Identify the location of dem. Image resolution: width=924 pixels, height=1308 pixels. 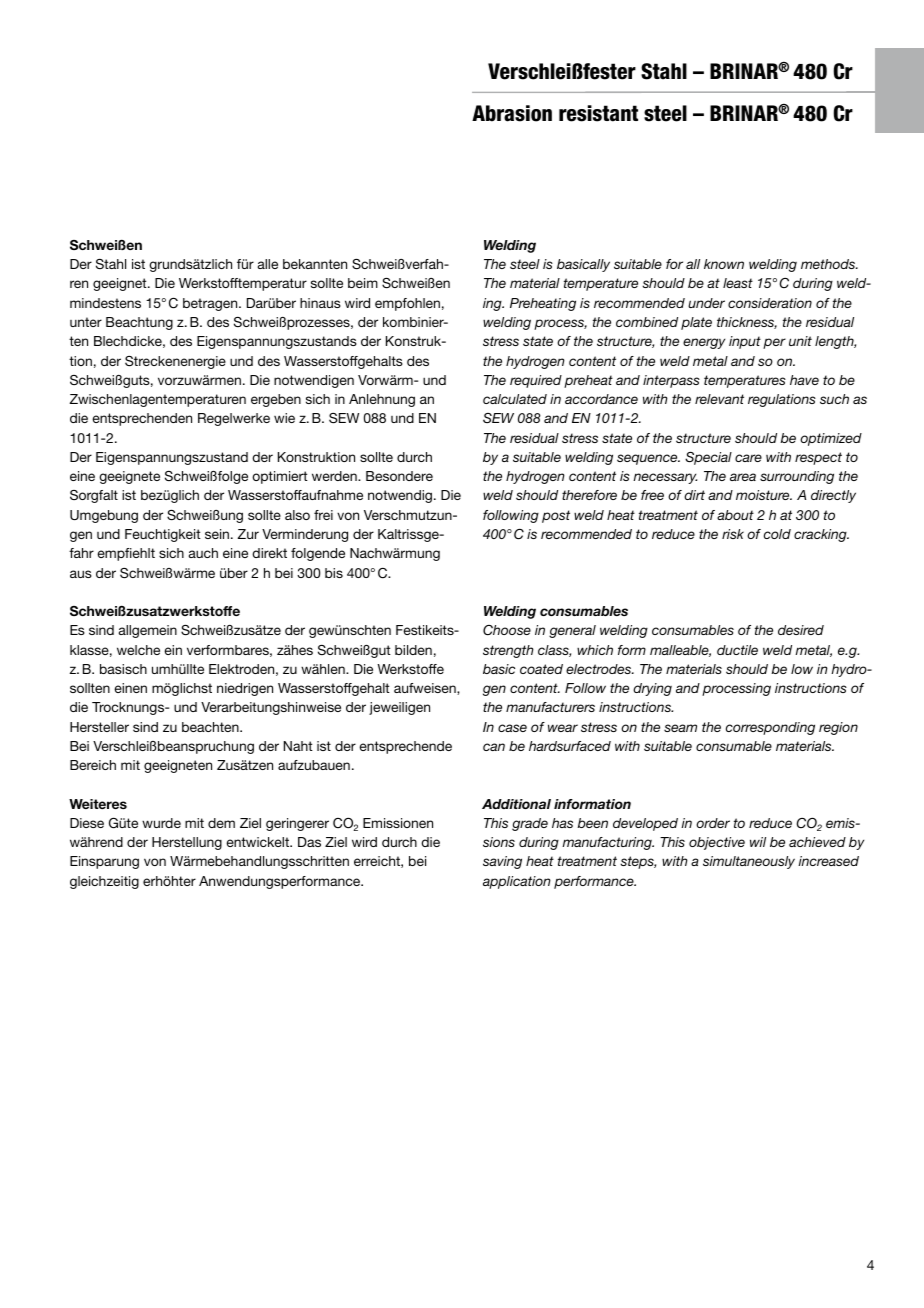
(221, 823).
